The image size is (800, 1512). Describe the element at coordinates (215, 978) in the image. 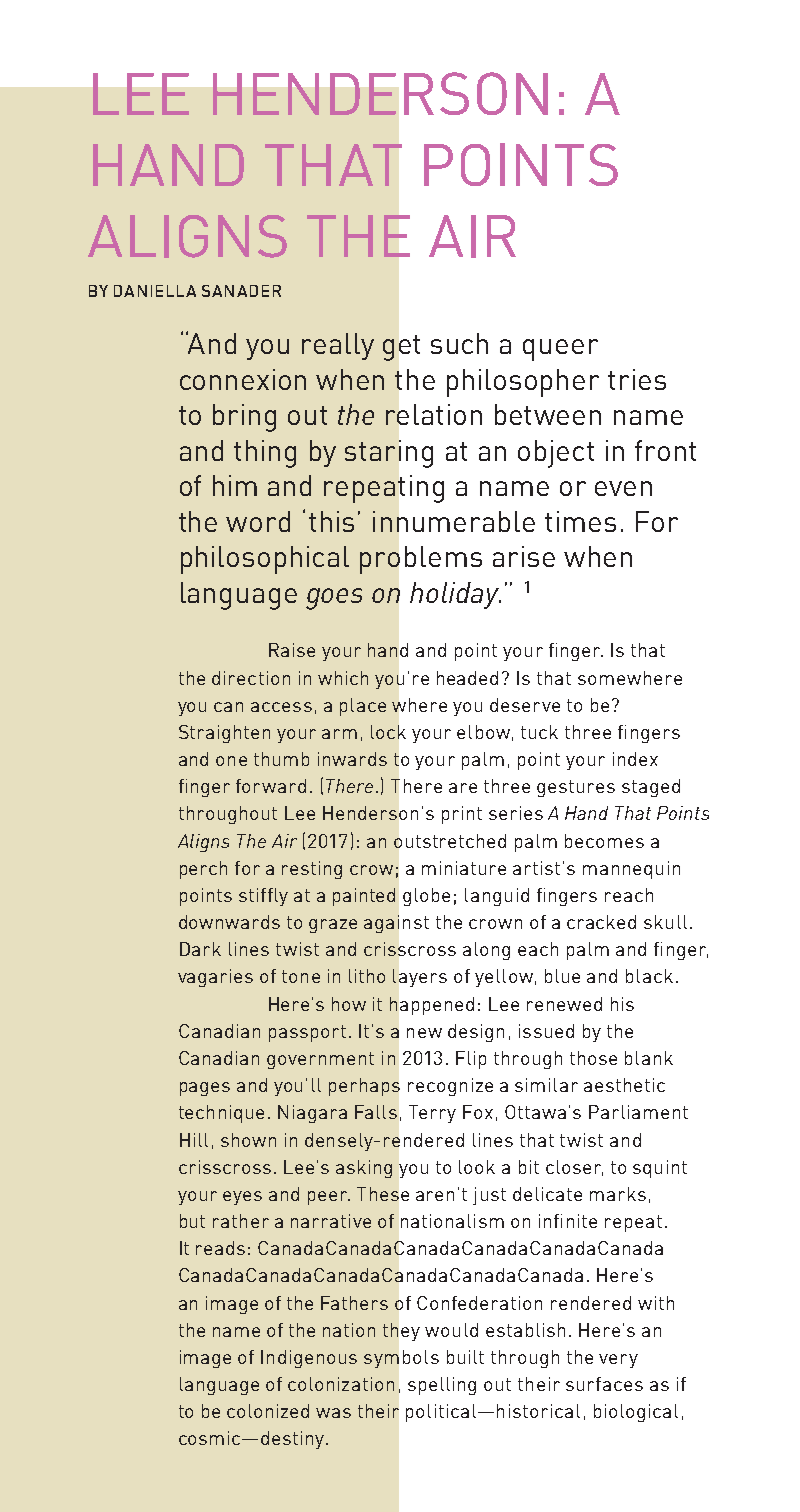

I see `vagaries` at that location.
